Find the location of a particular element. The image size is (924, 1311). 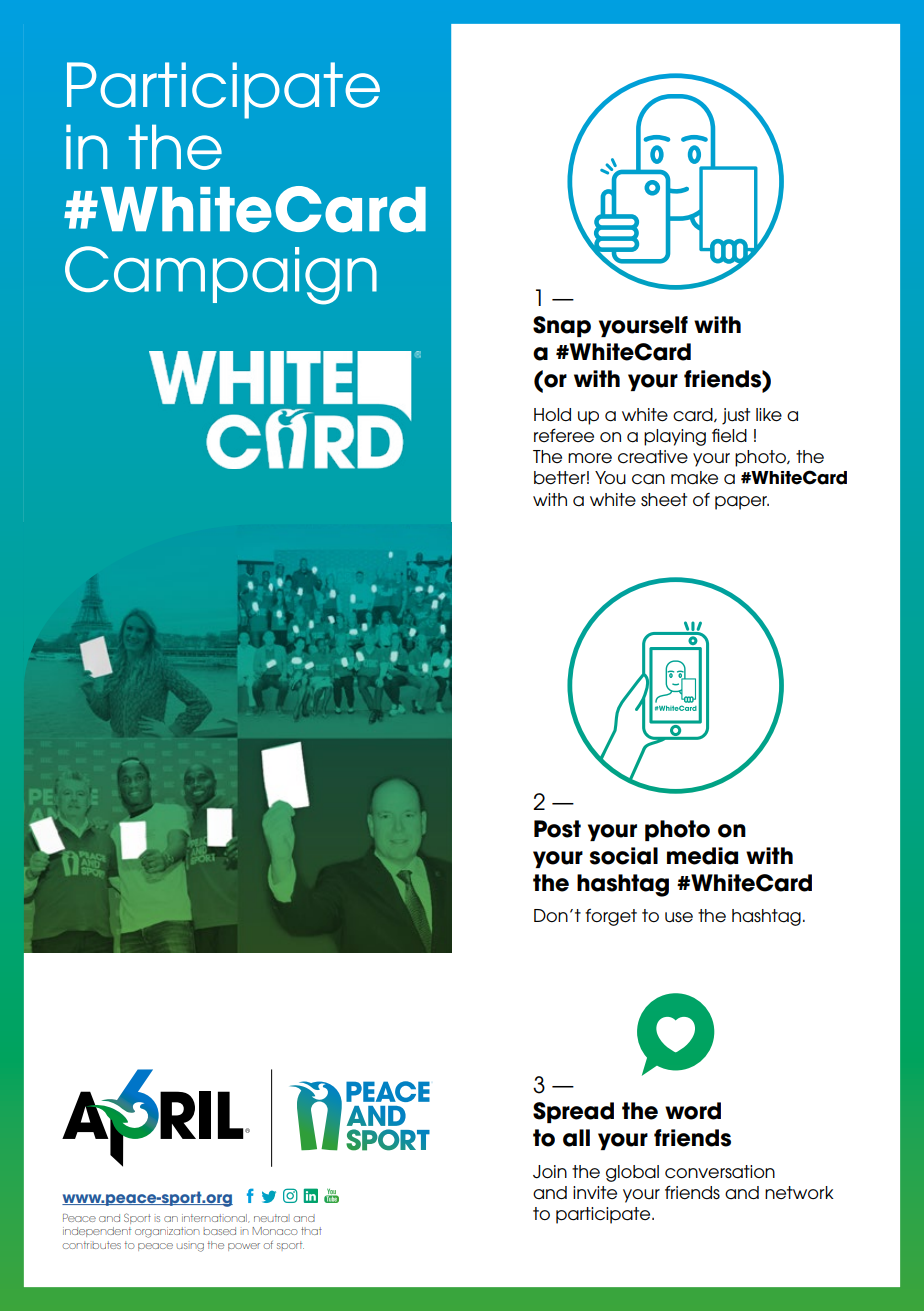

media is located at coordinates (702, 856).
